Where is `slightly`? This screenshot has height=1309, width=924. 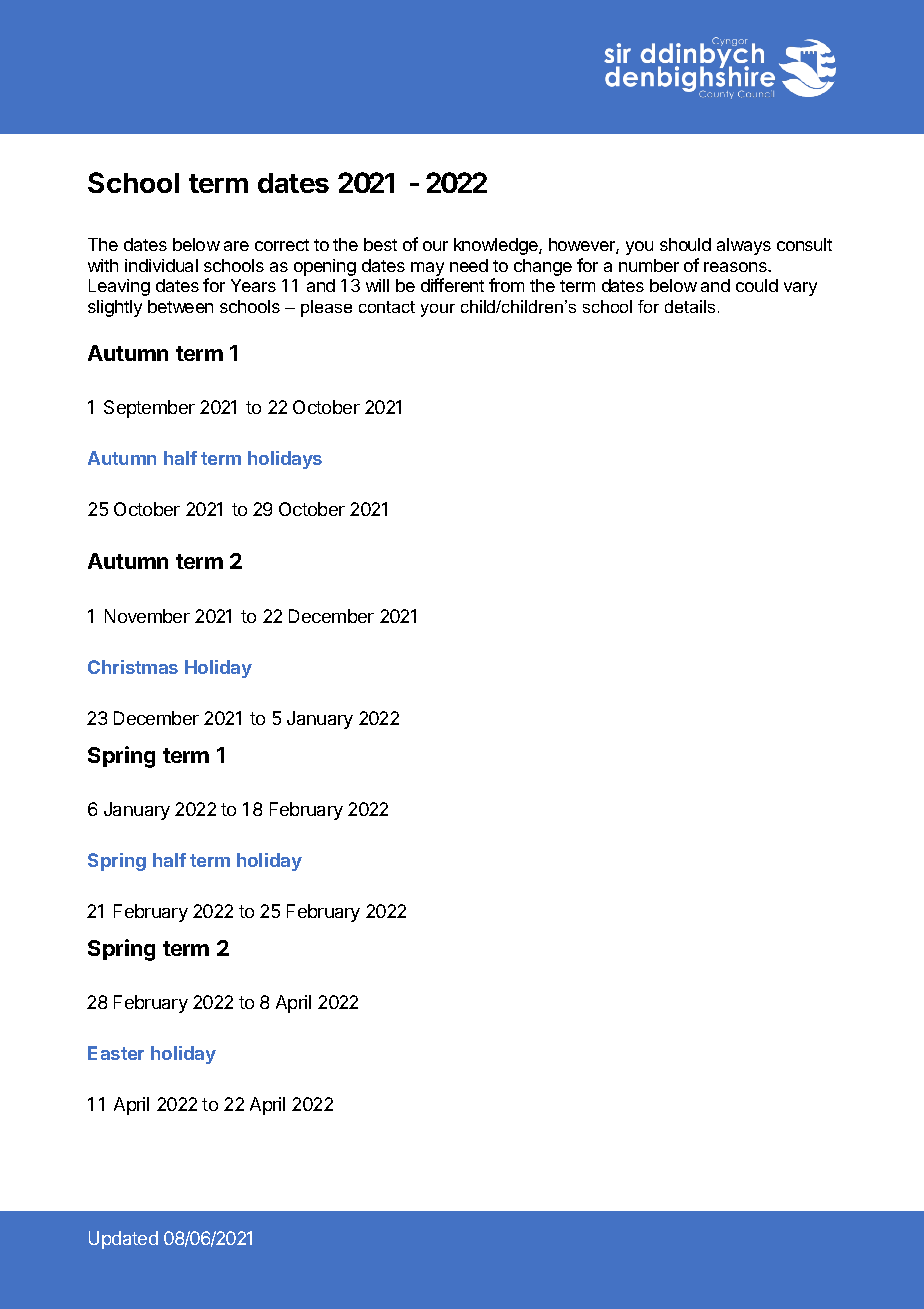
slightly is located at coordinates (115, 308).
